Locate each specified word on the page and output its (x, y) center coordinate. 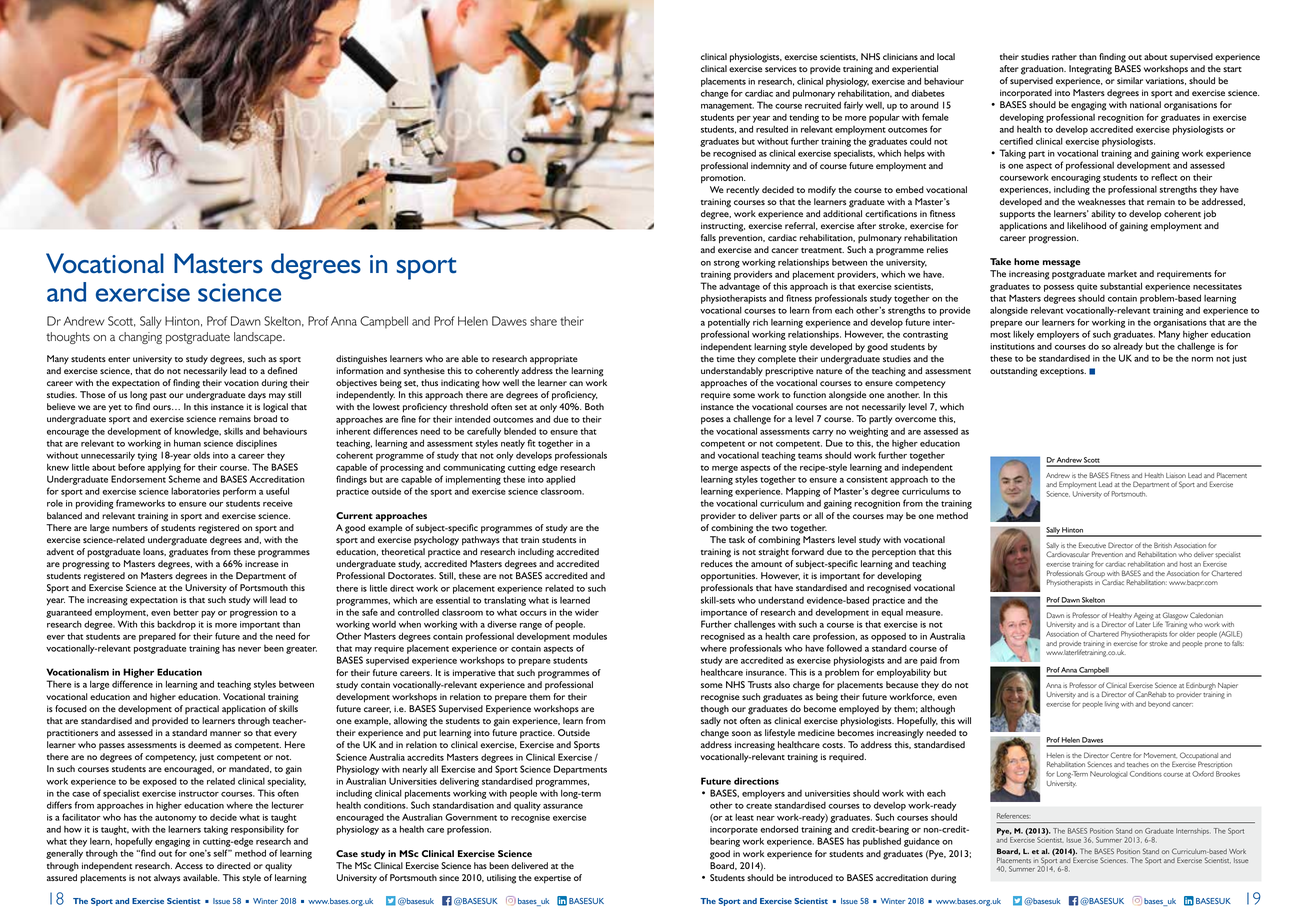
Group (1095, 575)
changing (140, 338)
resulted (772, 129)
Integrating (1090, 70)
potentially (729, 324)
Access (189, 865)
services (781, 68)
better (186, 612)
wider (587, 612)
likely (1023, 335)
